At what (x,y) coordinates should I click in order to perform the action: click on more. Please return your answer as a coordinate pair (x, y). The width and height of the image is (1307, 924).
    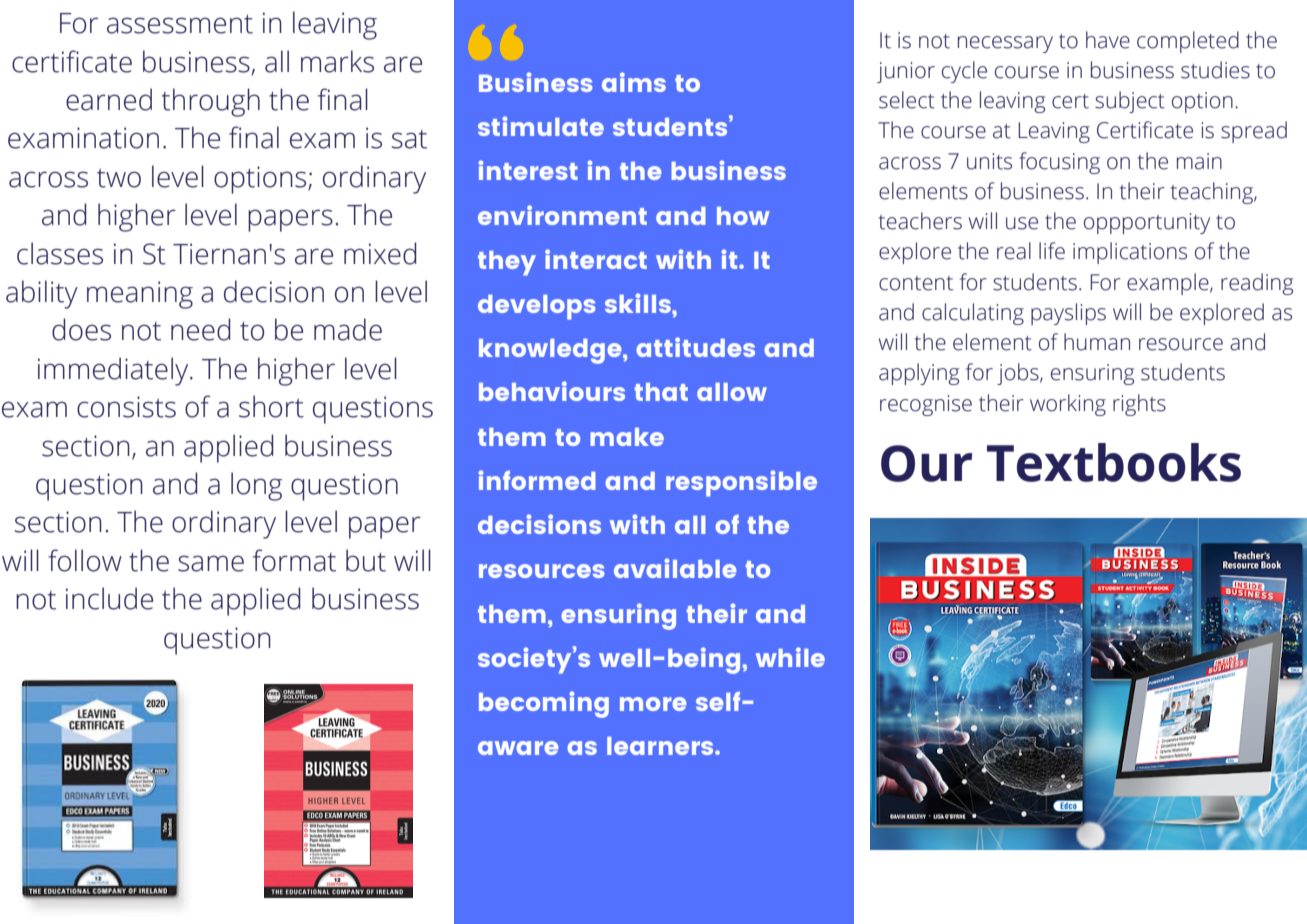
    Looking at the image, I should click on (653, 704).
